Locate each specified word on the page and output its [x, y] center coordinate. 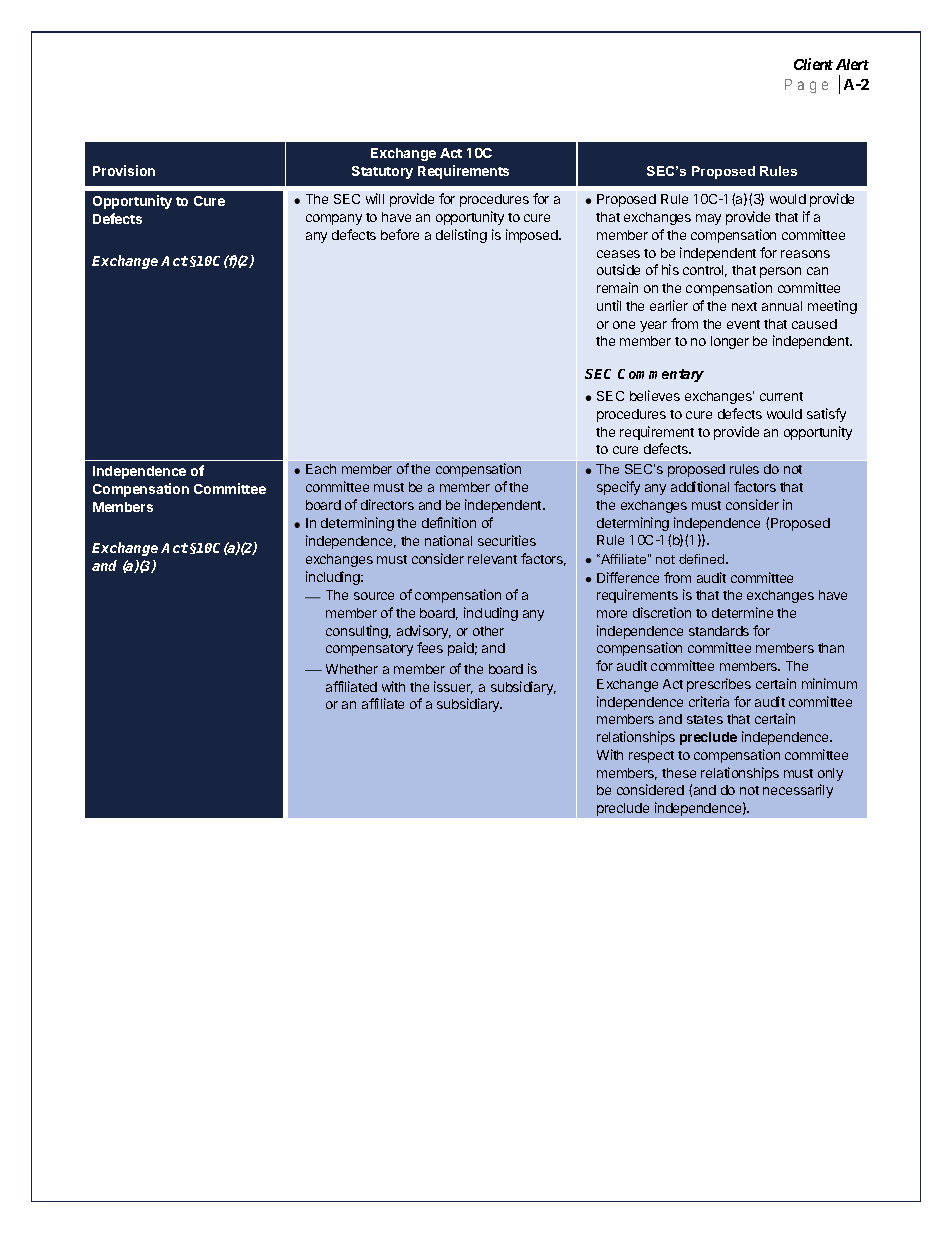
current [781, 396]
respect [651, 757]
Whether [352, 669]
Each [321, 469]
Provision [124, 170]
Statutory [382, 172]
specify [618, 488]
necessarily [798, 791]
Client [813, 64]
